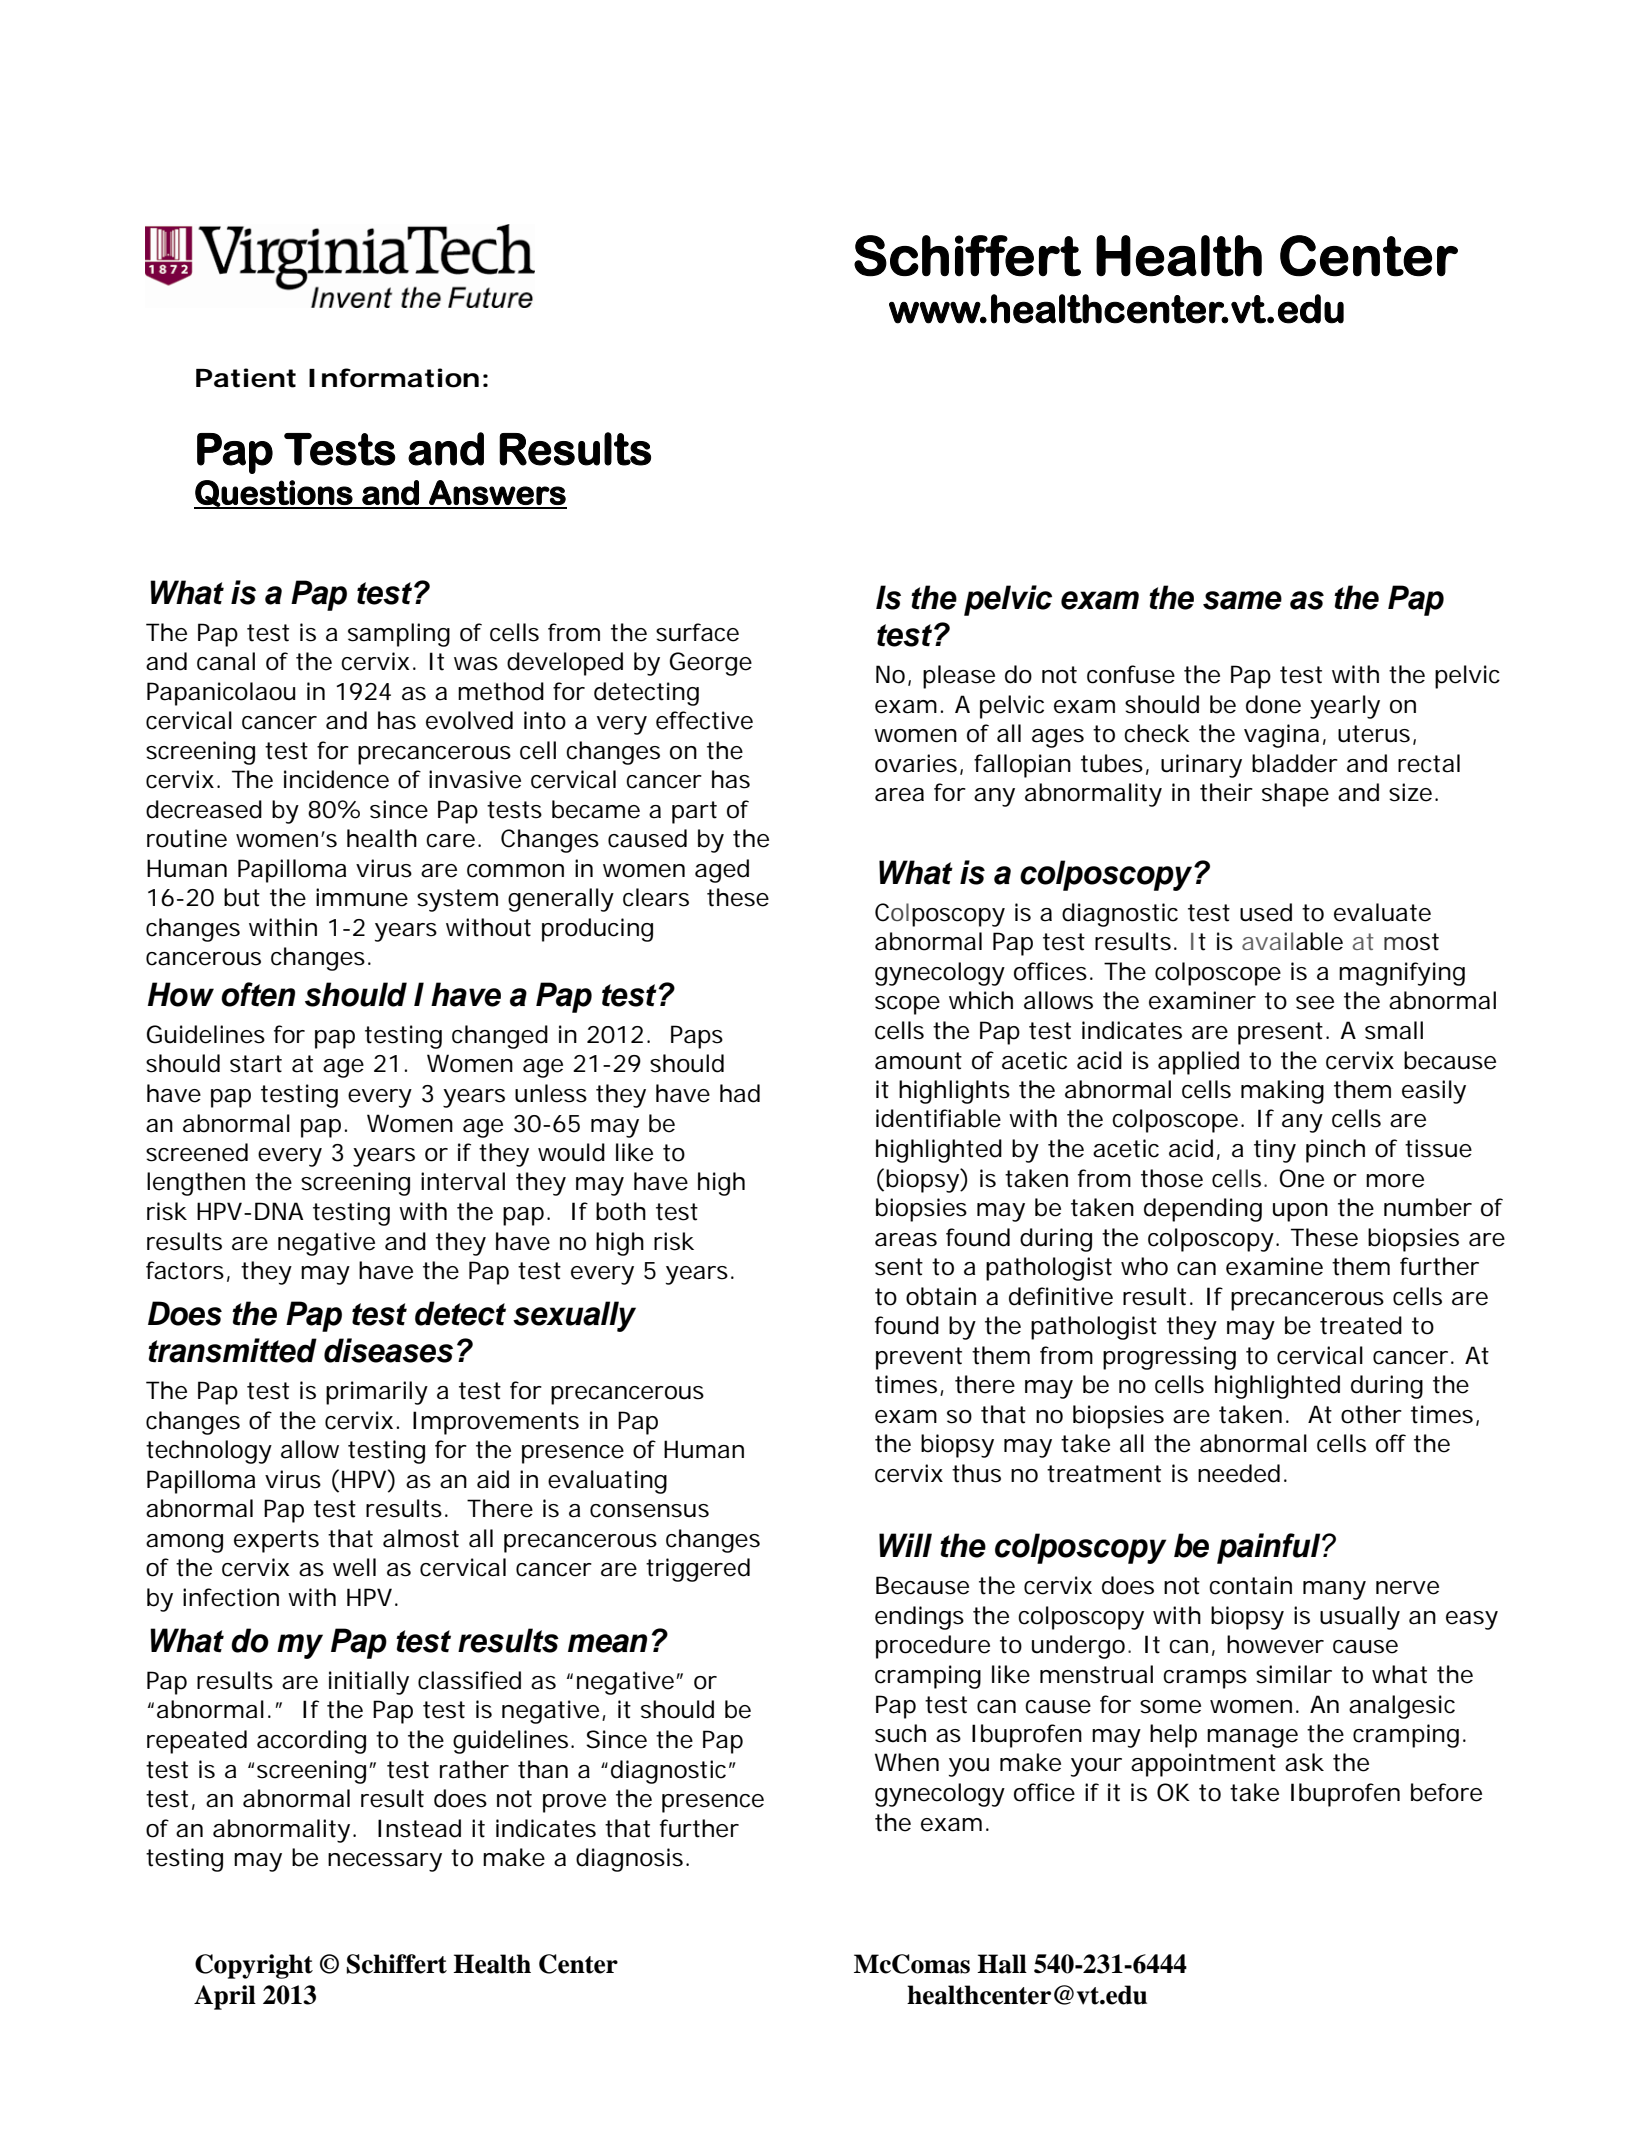  I want to click on immune, so click(362, 897).
